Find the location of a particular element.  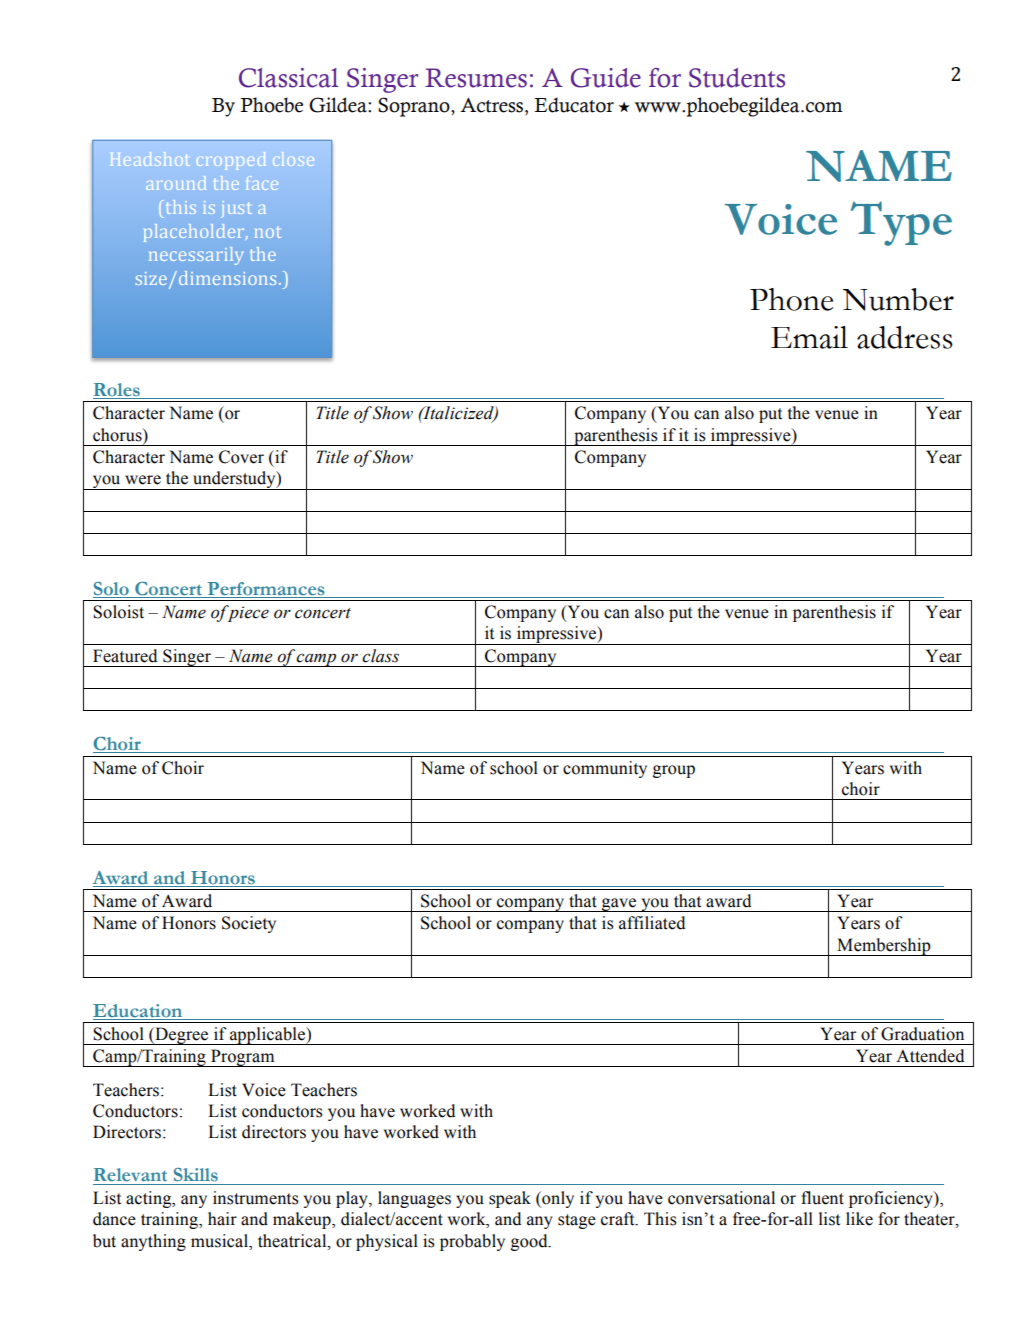

speak is located at coordinates (510, 1199).
